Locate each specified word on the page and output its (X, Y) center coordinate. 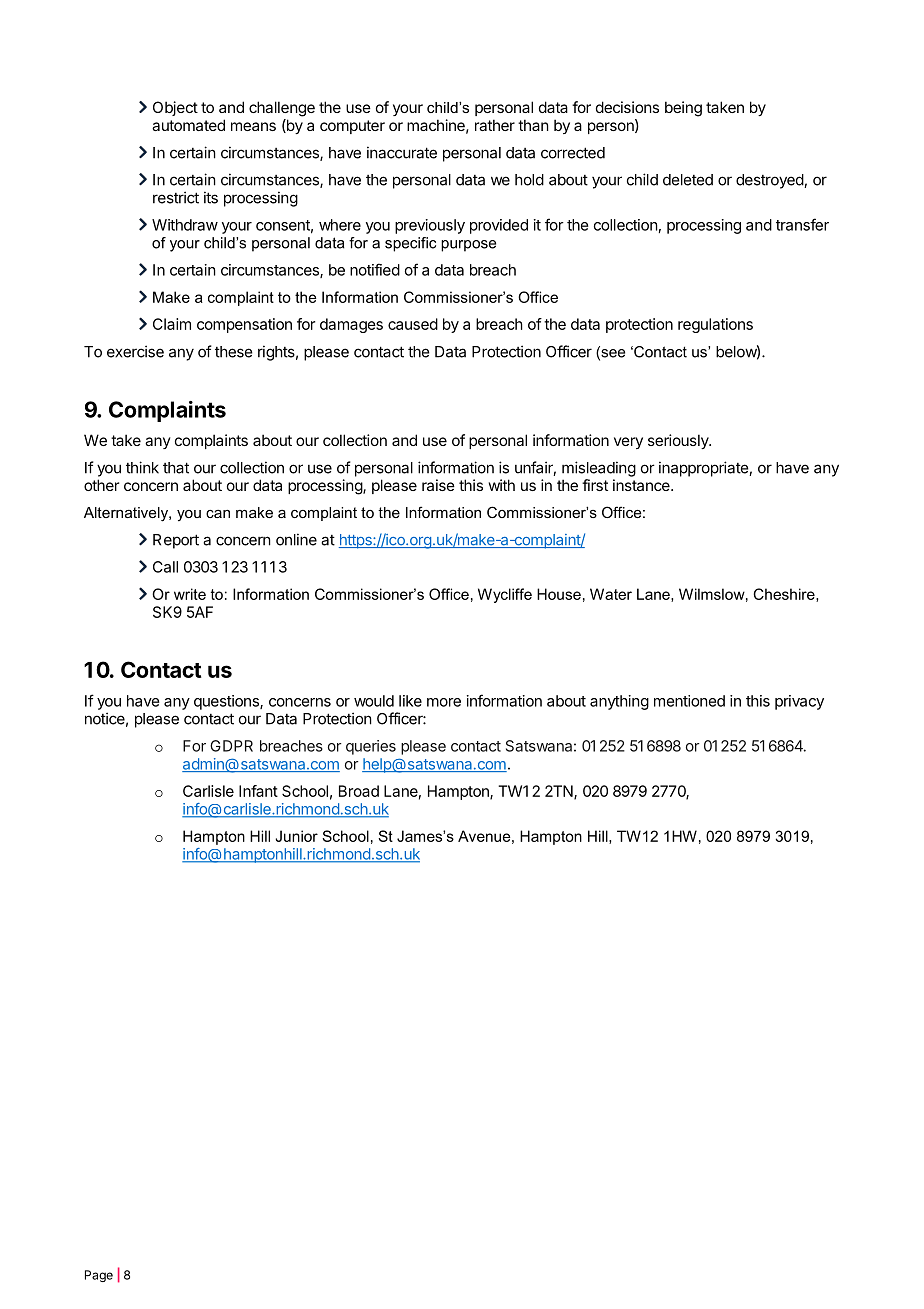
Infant (258, 791)
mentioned (689, 701)
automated (188, 125)
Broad (359, 791)
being (683, 109)
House (559, 594)
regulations (715, 325)
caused (413, 324)
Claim (172, 324)
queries (371, 747)
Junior (296, 836)
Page (99, 1276)
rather (495, 125)
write (190, 594)
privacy (799, 702)
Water (611, 594)
